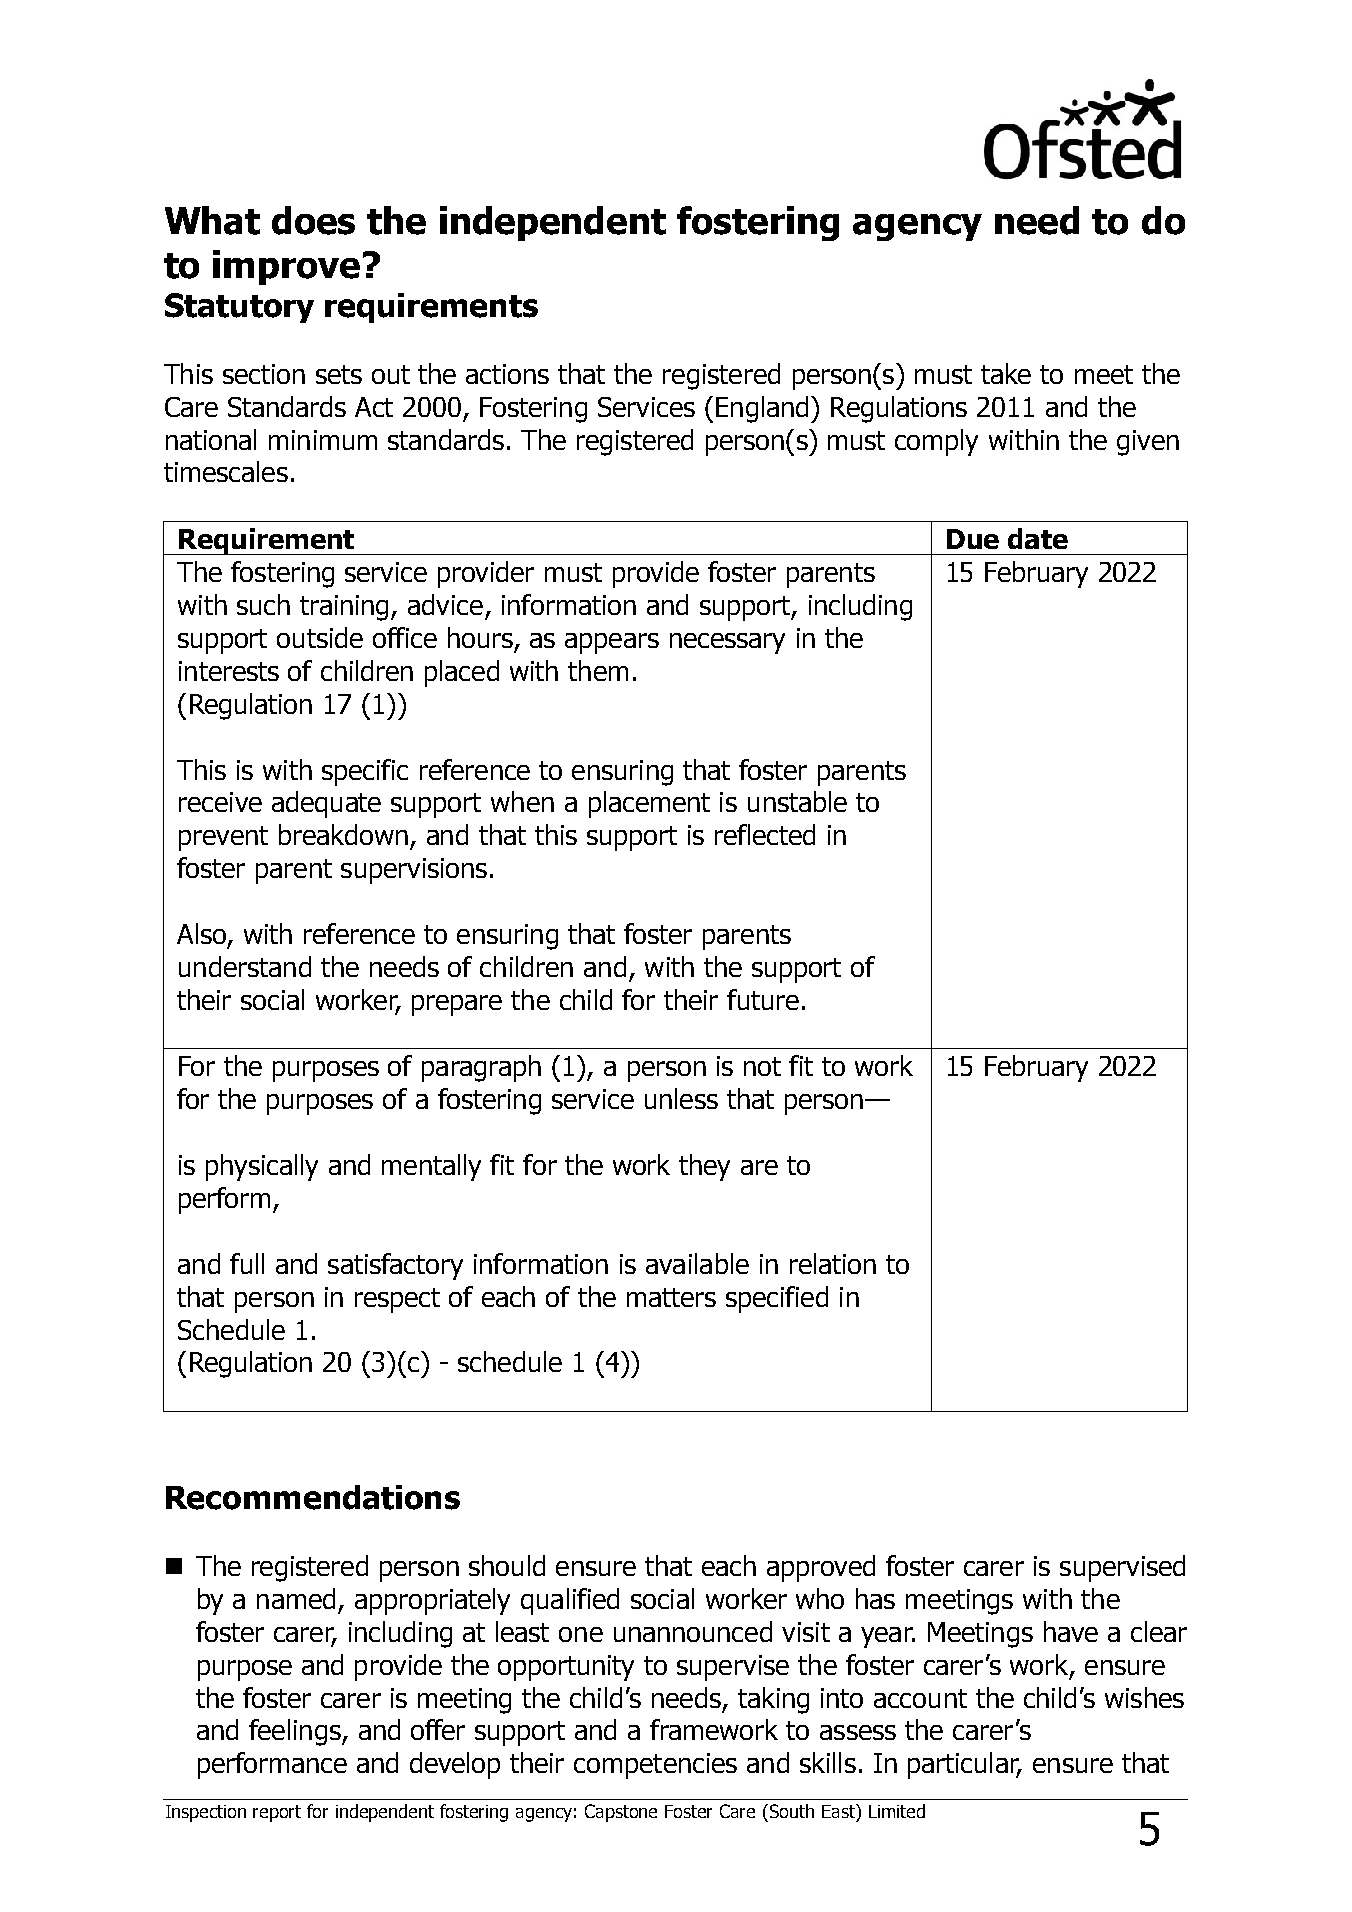  Describe the element at coordinates (649, 804) in the screenshot. I see `placement` at that location.
